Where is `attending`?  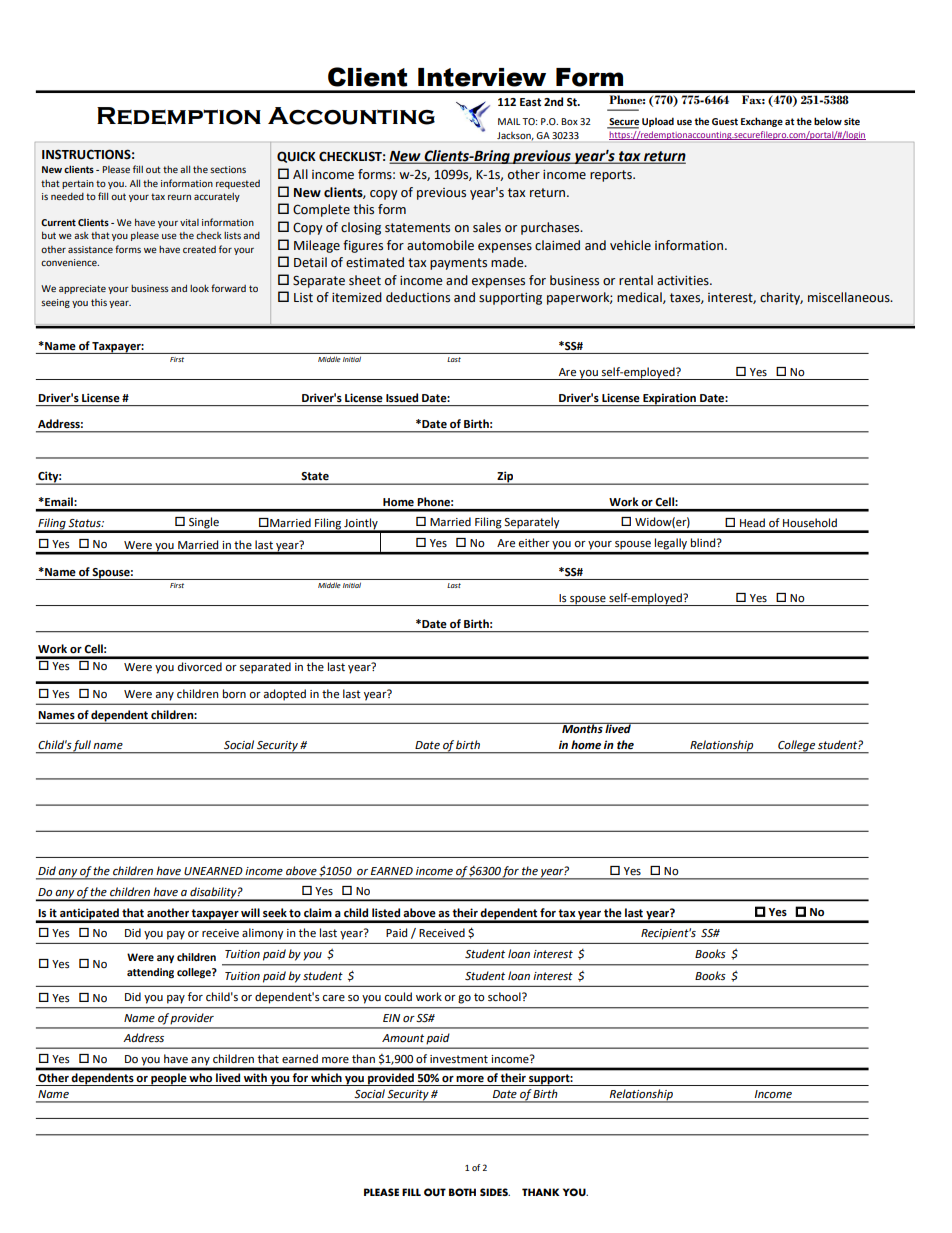 attending is located at coordinates (150, 973).
